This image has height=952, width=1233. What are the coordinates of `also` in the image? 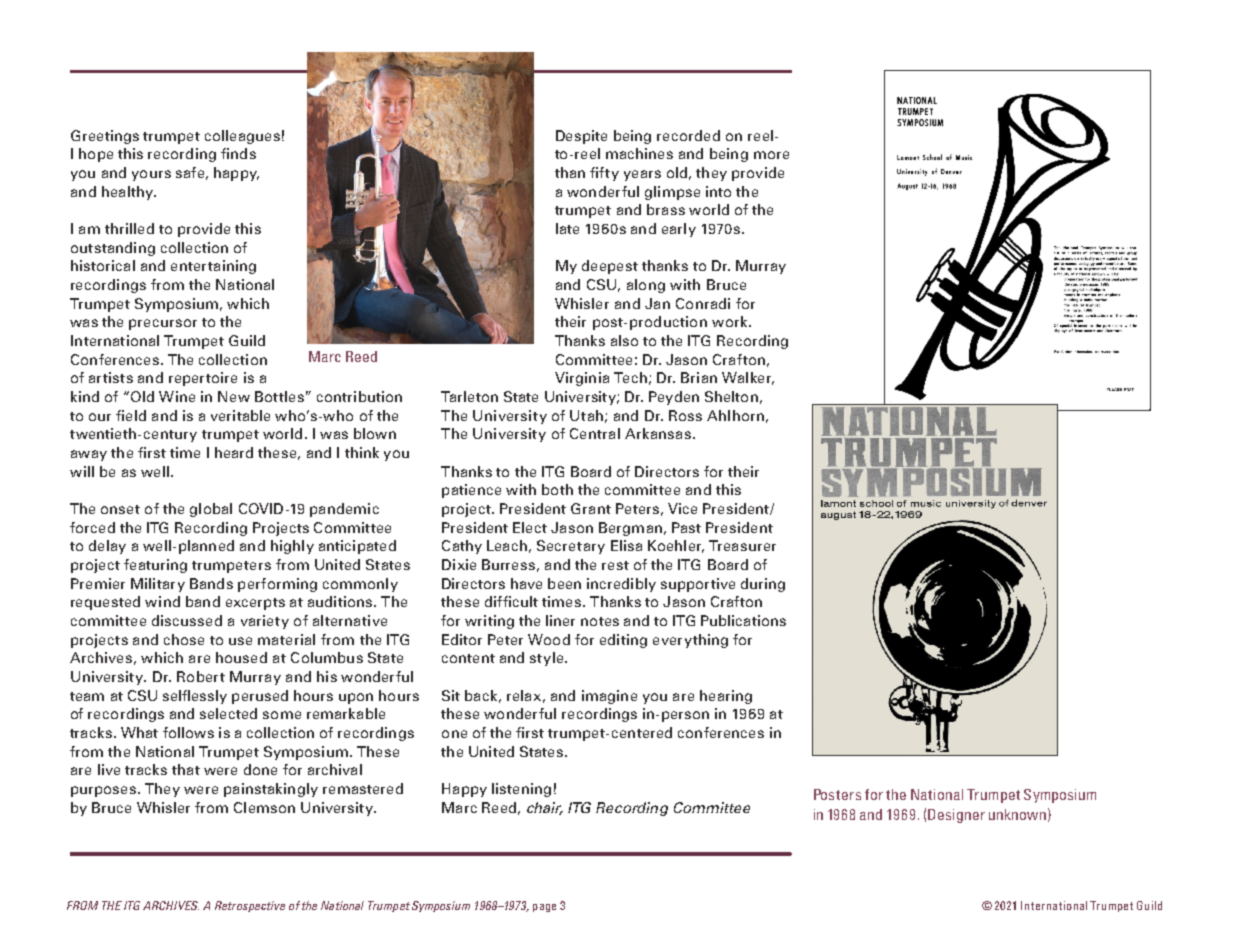 It's located at (624, 340).
